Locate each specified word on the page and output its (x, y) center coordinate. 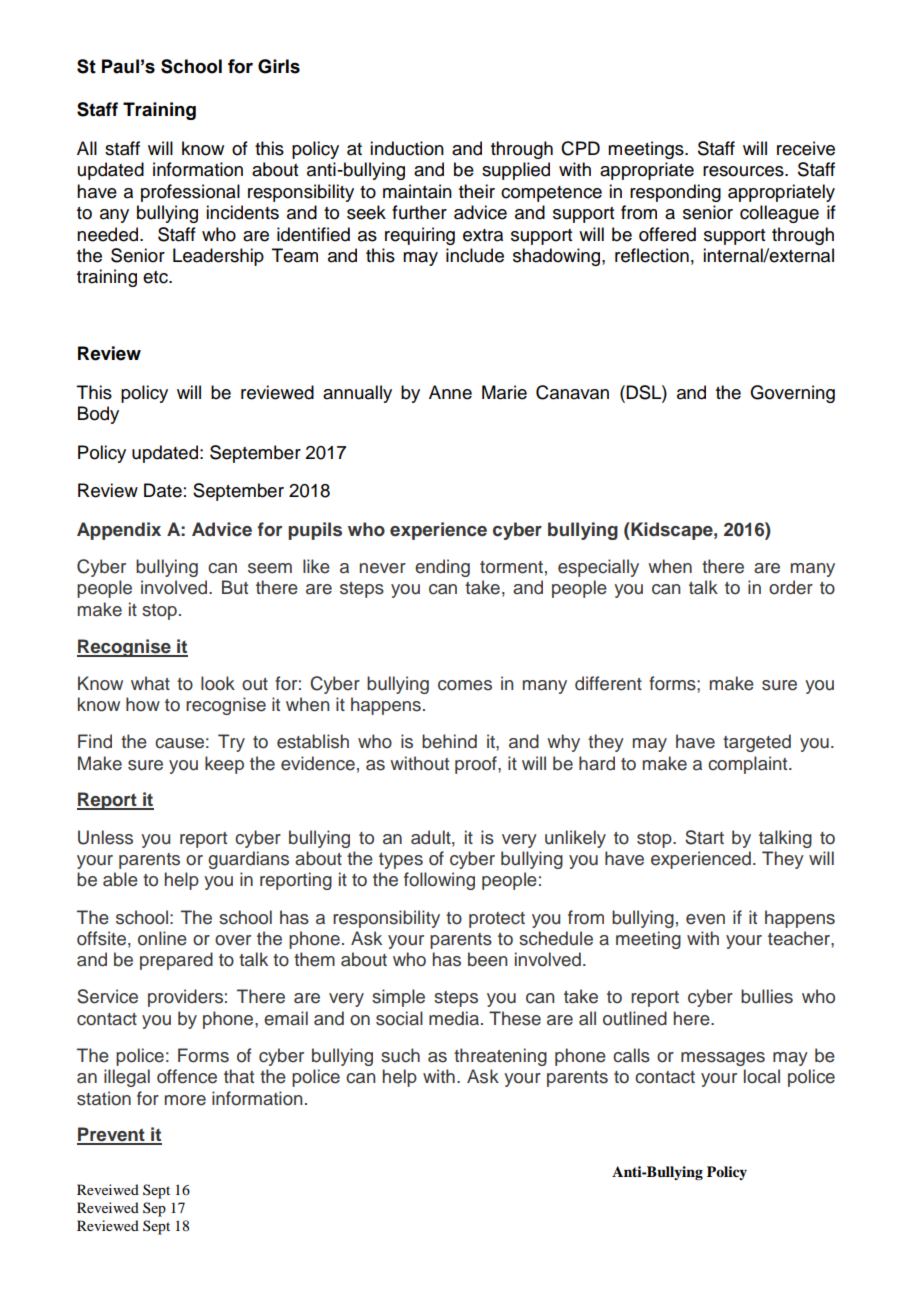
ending (442, 568)
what (150, 683)
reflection (652, 255)
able (120, 879)
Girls (279, 66)
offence (187, 1076)
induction (407, 148)
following (439, 881)
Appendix (119, 531)
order (791, 587)
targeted (757, 743)
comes (465, 685)
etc (156, 277)
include (475, 255)
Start (704, 837)
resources (744, 171)
